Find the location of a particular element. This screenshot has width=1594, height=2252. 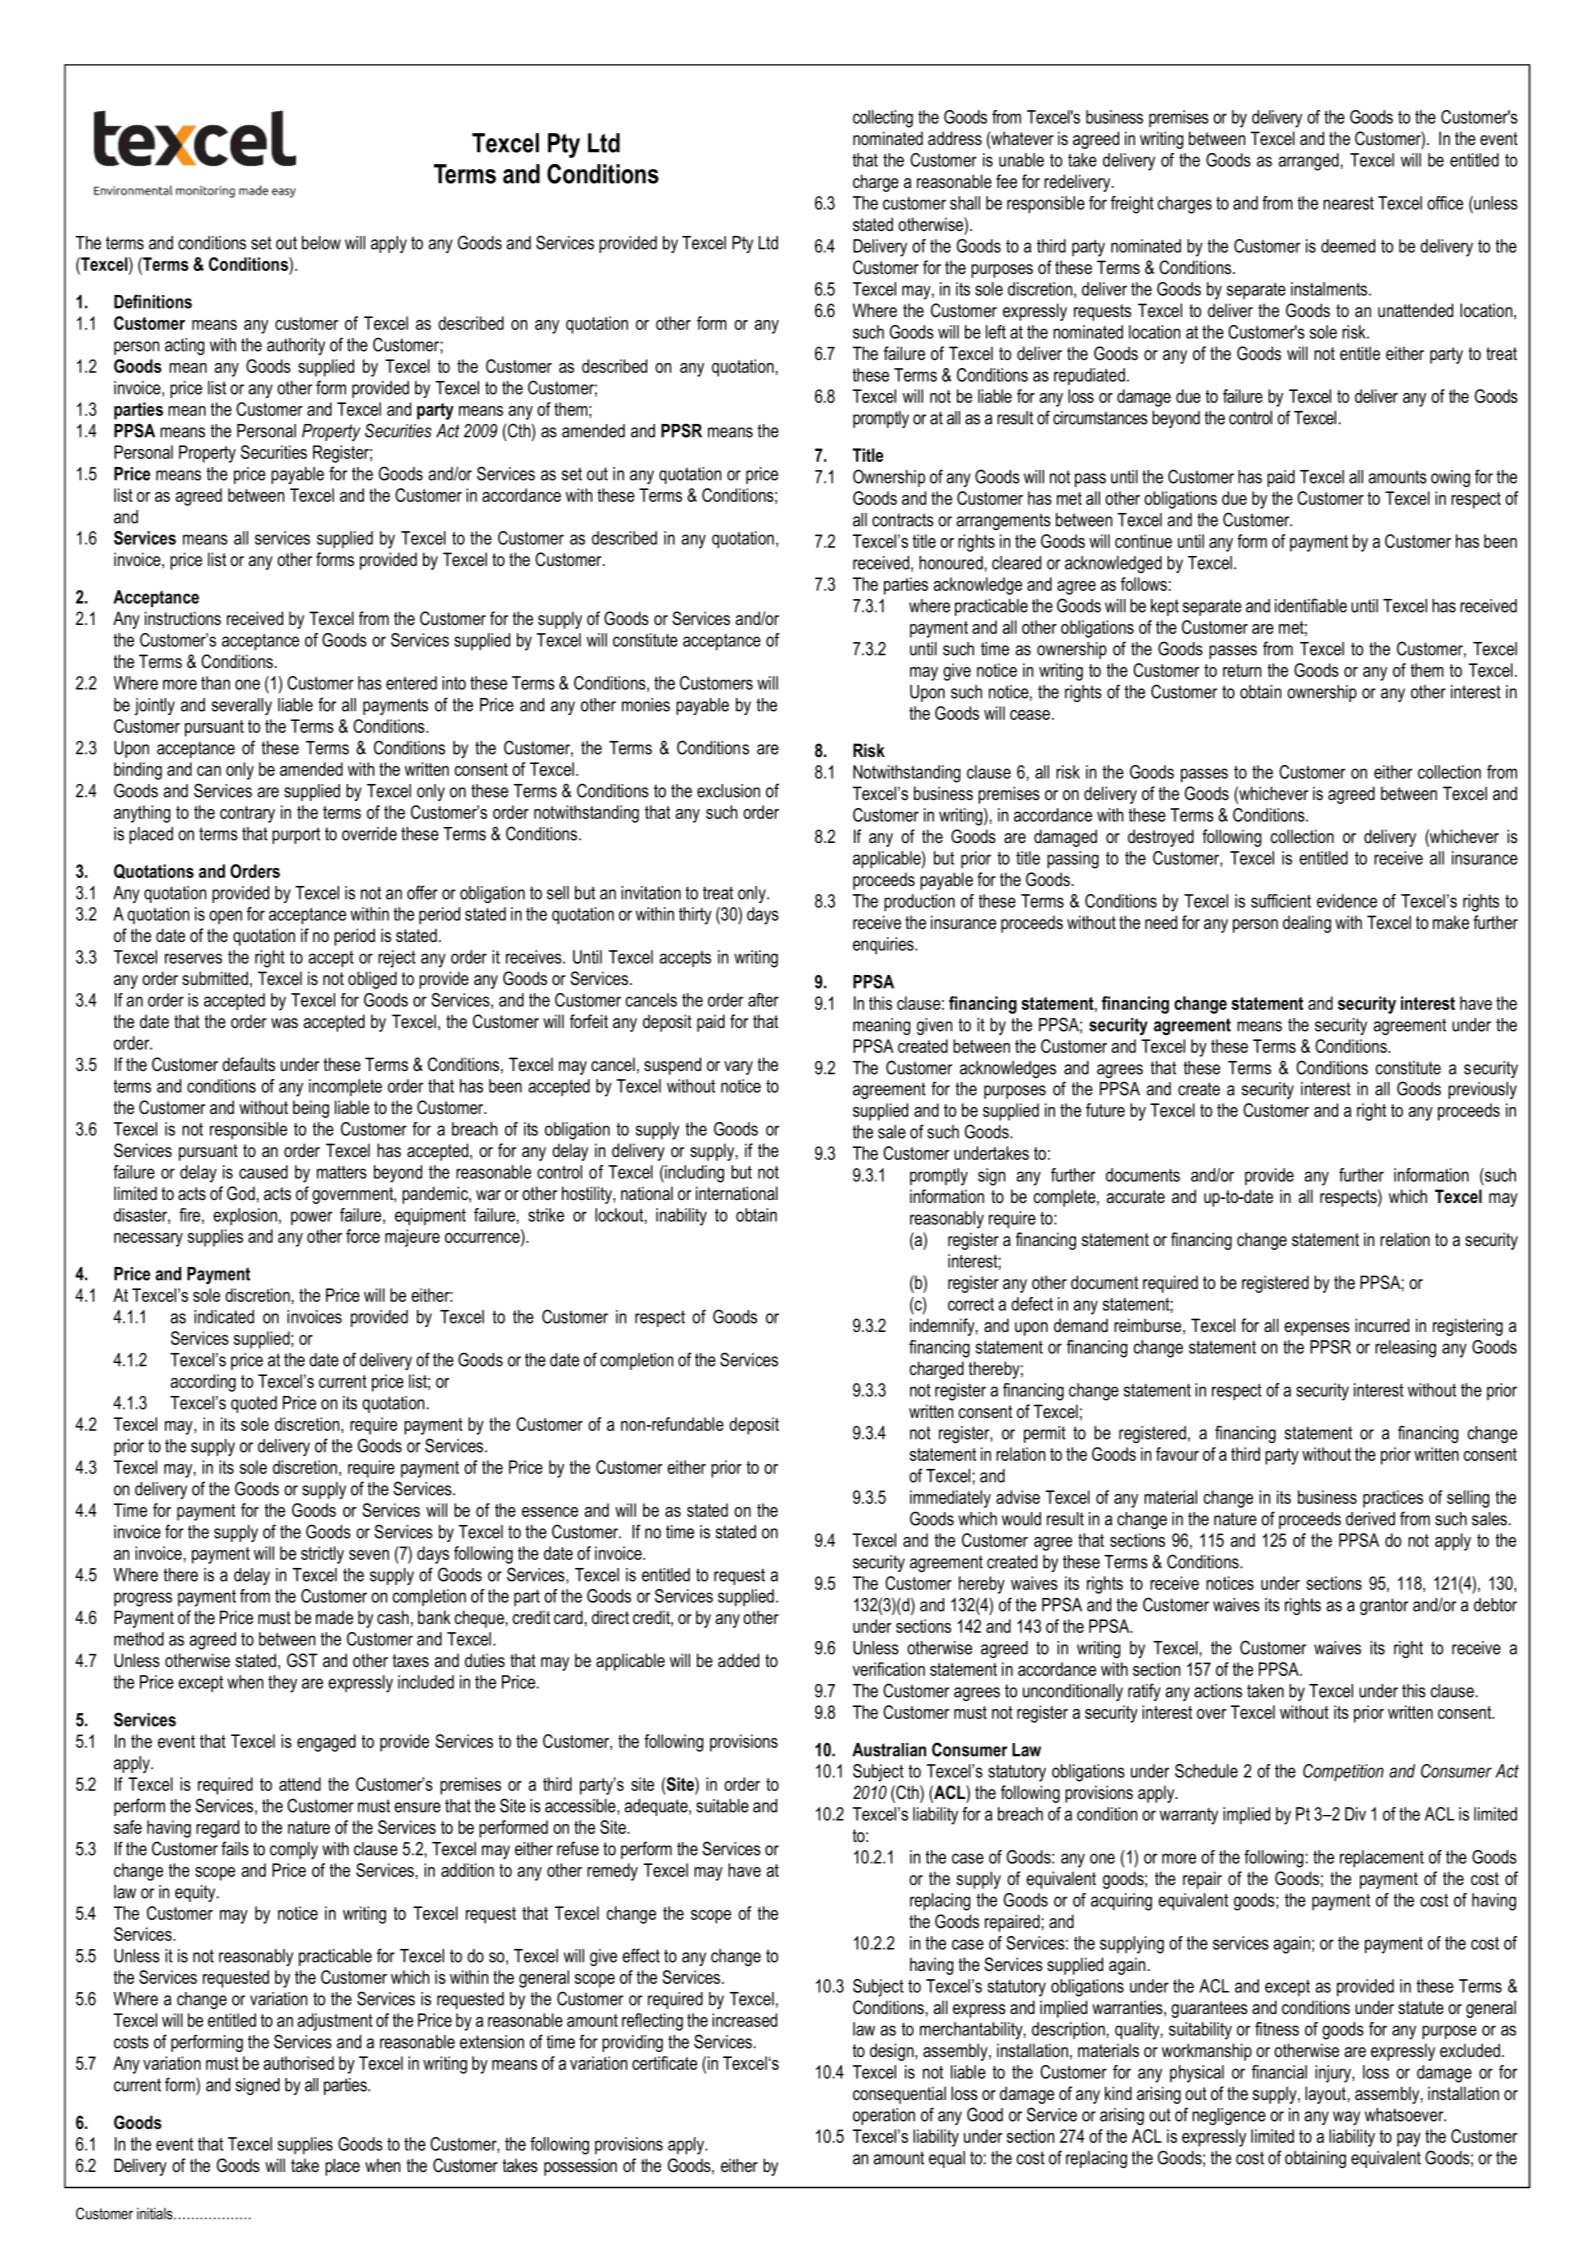

authorised is located at coordinates (298, 2063).
